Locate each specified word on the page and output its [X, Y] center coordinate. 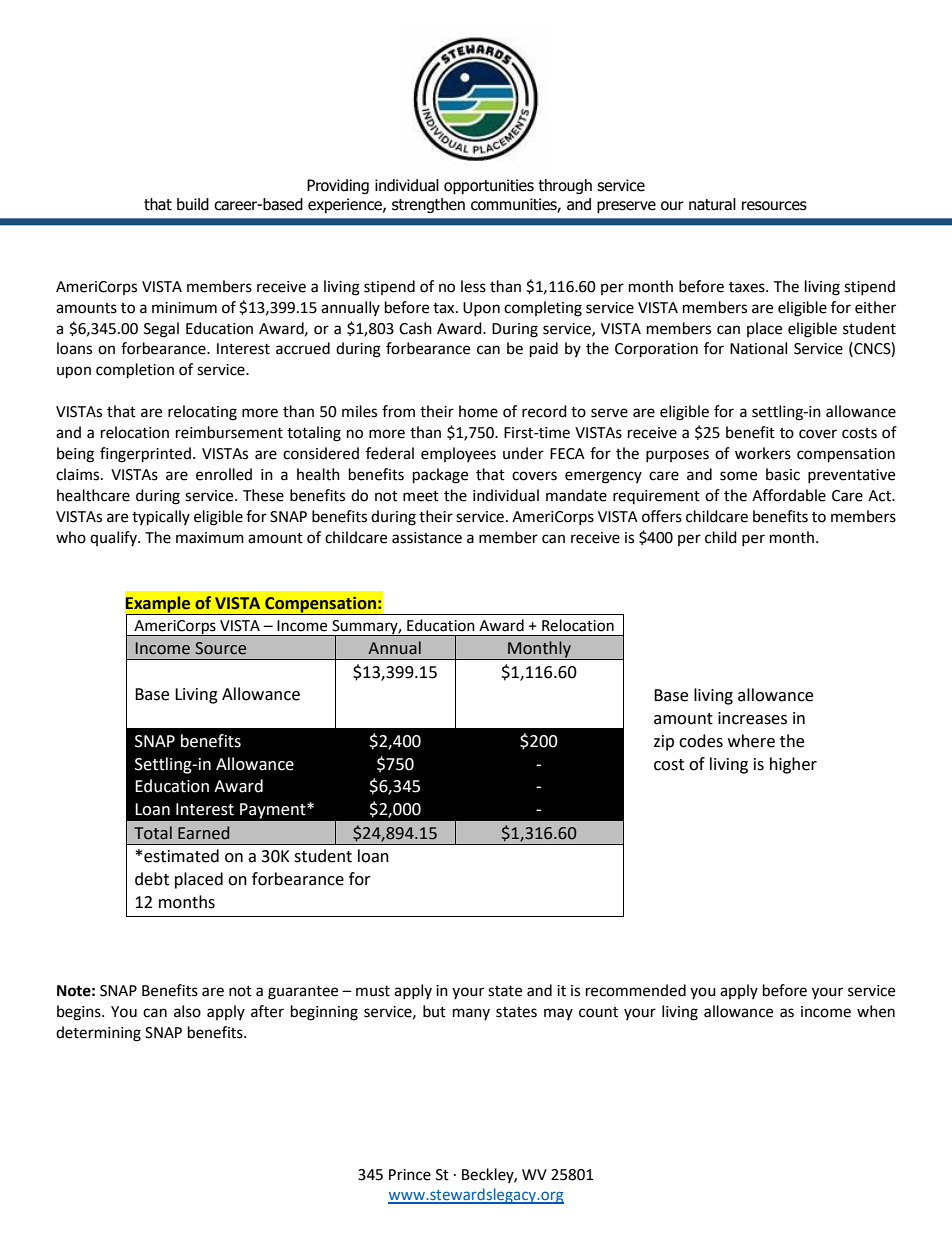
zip [664, 743]
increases [752, 718]
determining [98, 1034]
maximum [210, 538]
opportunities [489, 186]
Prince [410, 1175]
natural [712, 204]
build [193, 204]
